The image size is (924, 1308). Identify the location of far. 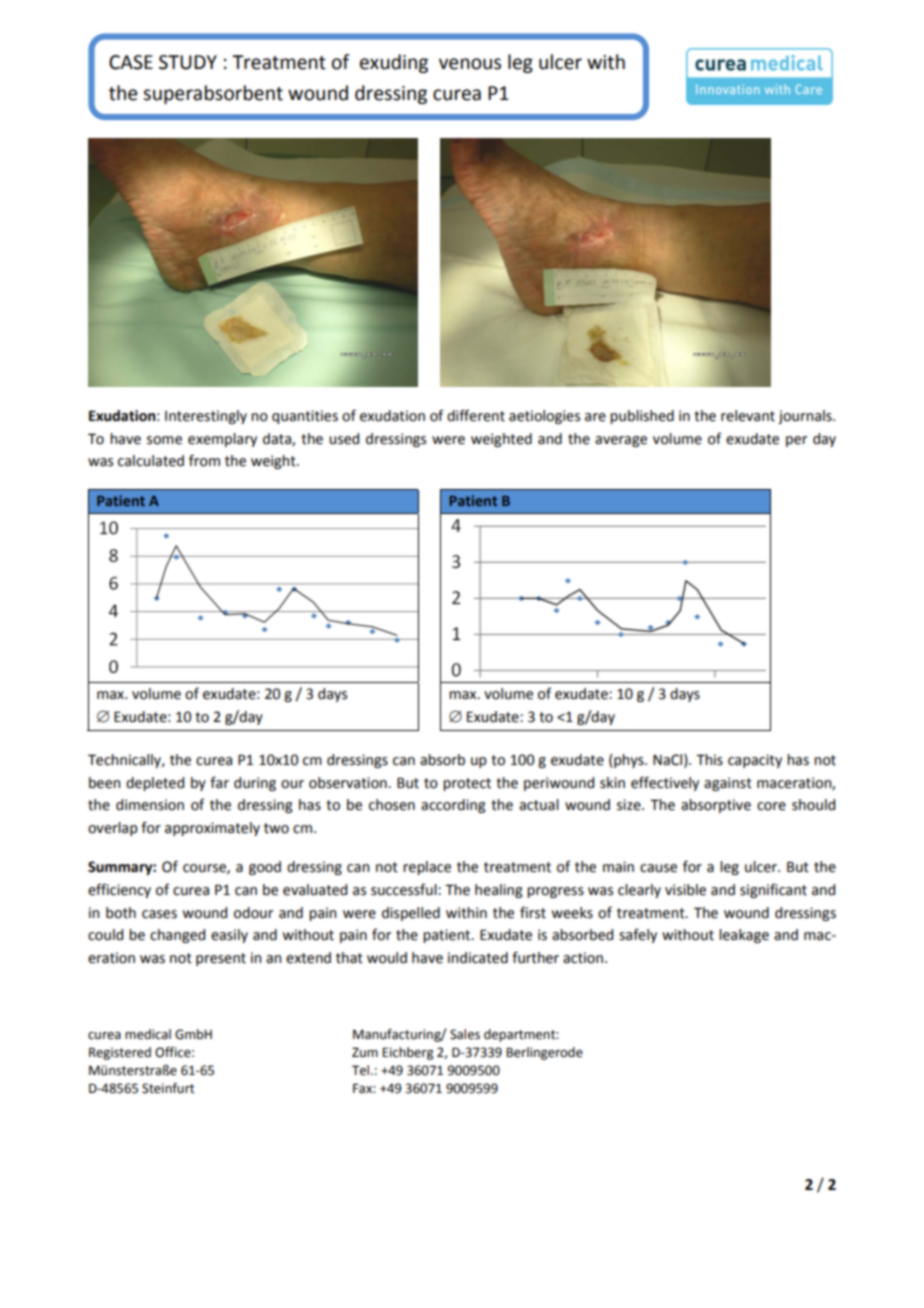
(219, 782).
